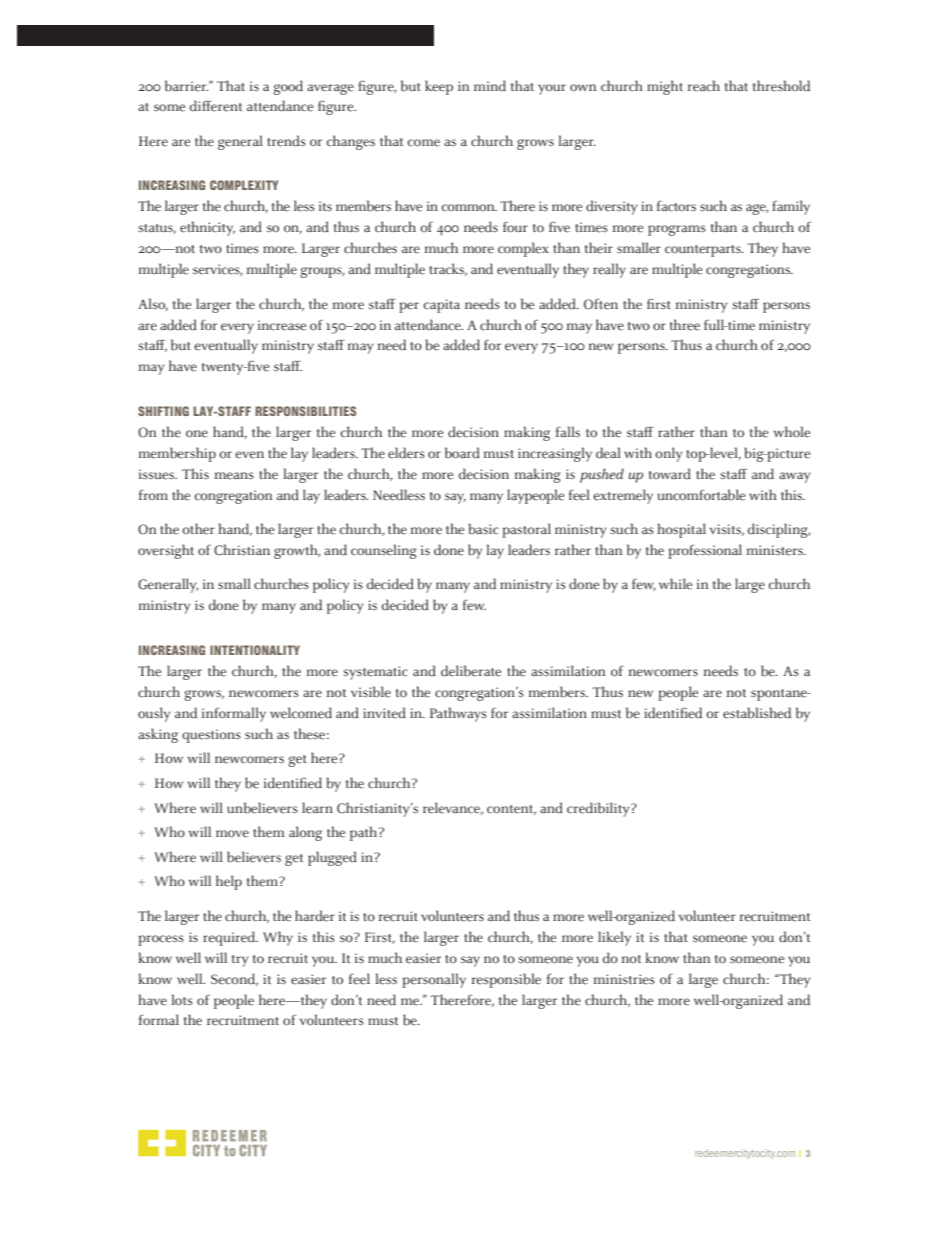 This document has width=952, height=1233. What do you see at coordinates (234, 979) in the document?
I see `Second` at bounding box center [234, 979].
